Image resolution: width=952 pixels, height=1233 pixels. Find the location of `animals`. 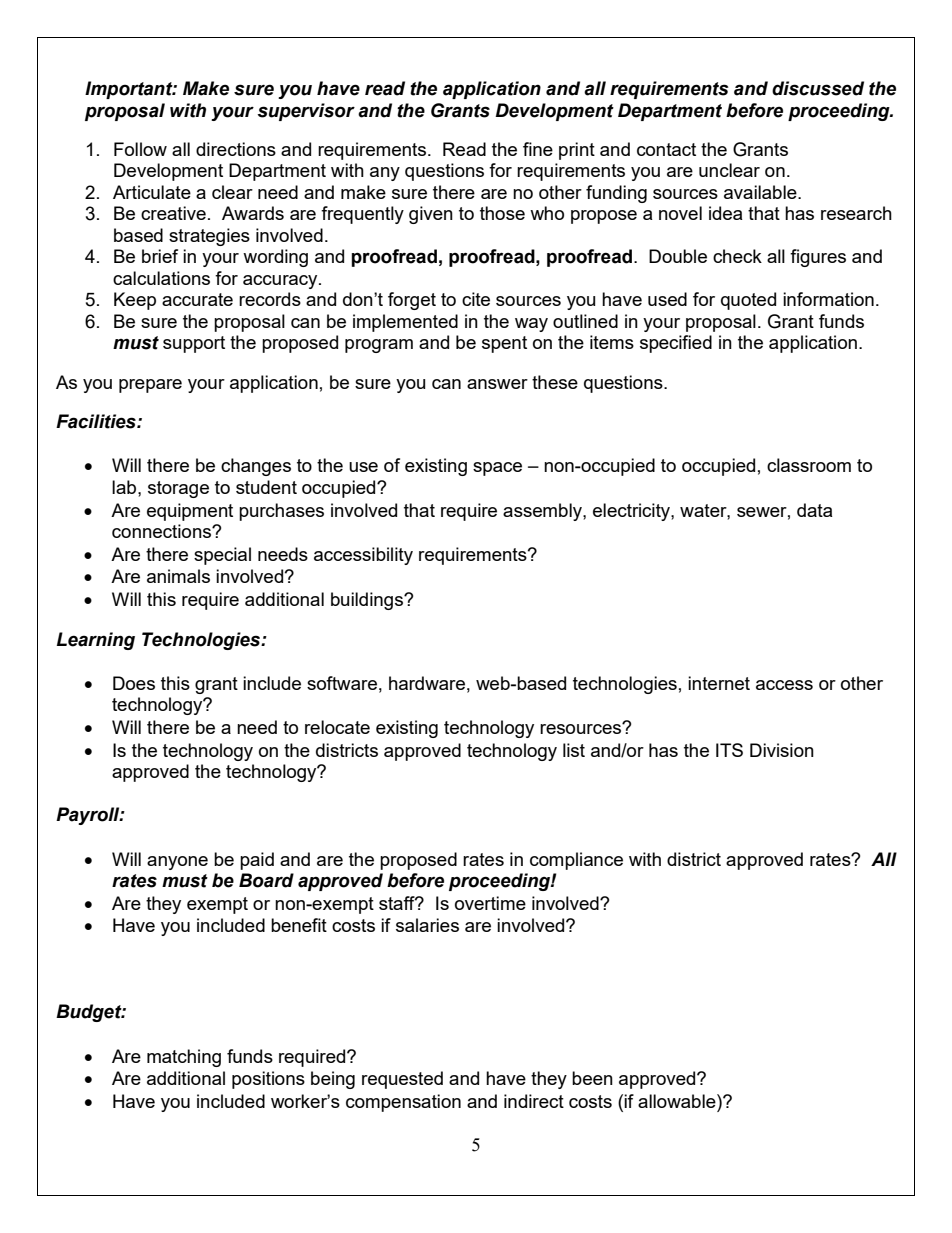

animals is located at coordinates (178, 576).
